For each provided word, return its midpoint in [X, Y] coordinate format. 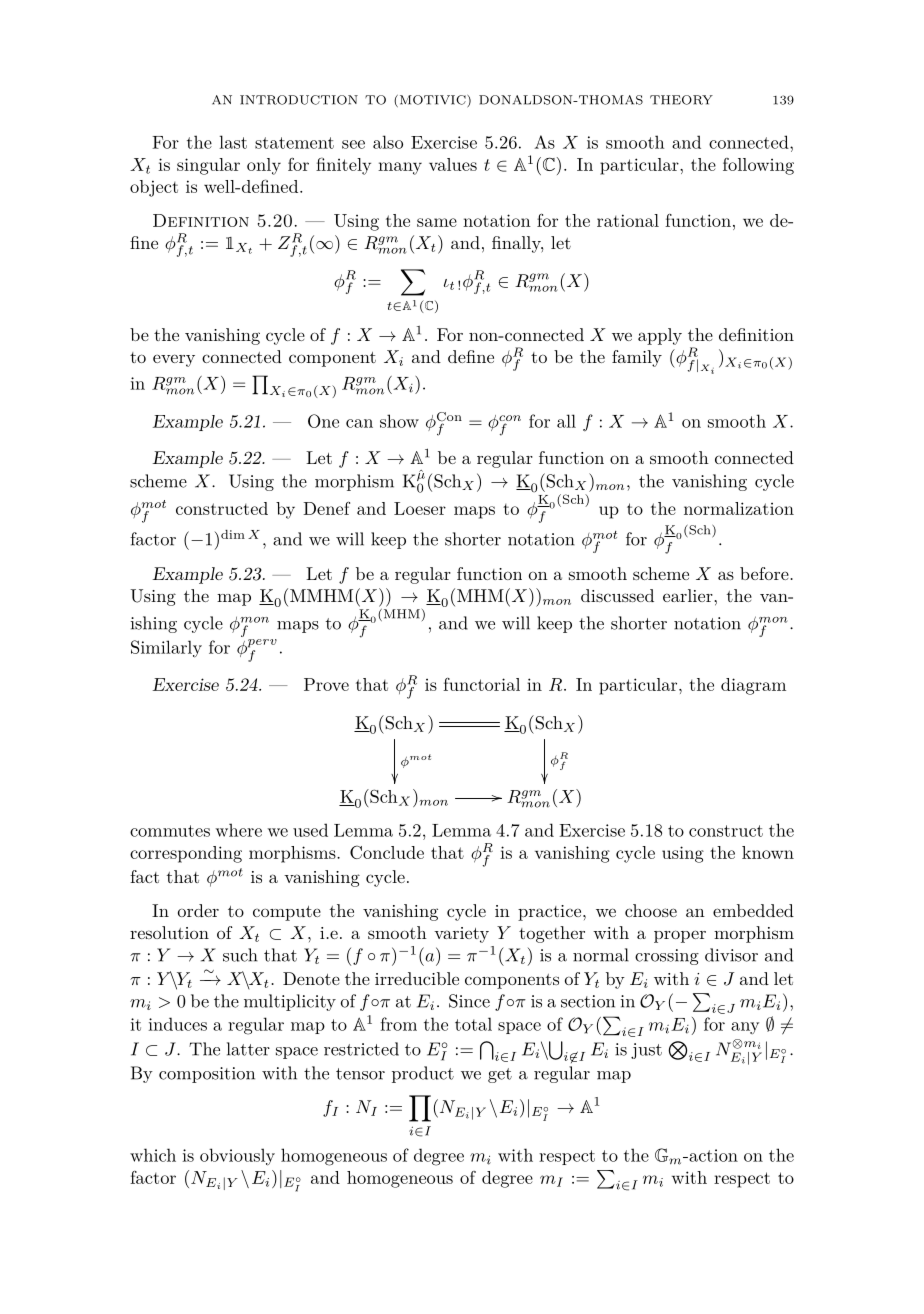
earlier [689, 595]
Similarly [166, 649]
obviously [237, 1157]
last [233, 142]
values [453, 164]
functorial [481, 684]
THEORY [681, 100]
